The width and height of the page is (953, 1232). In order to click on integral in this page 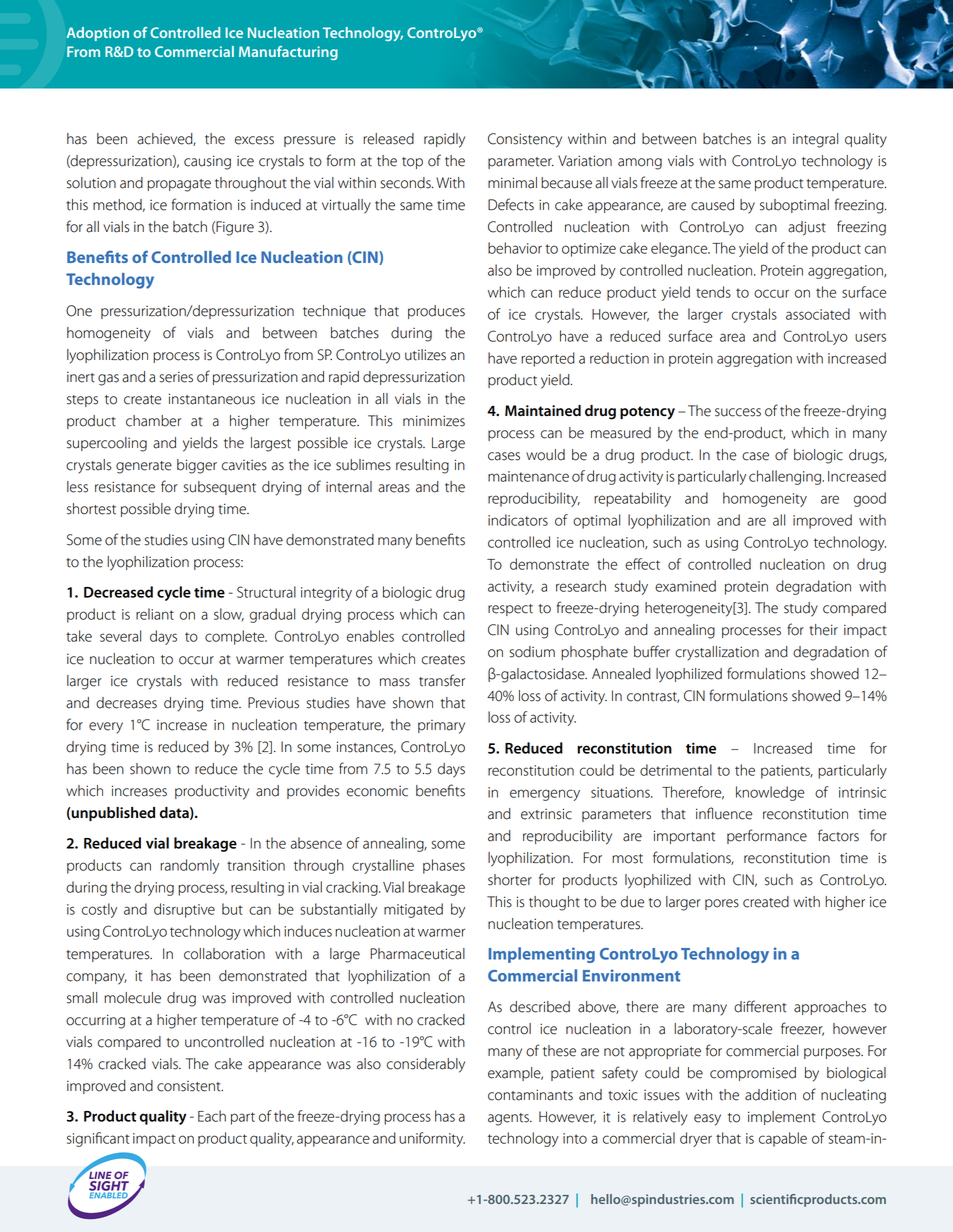, I will do `click(815, 140)`.
